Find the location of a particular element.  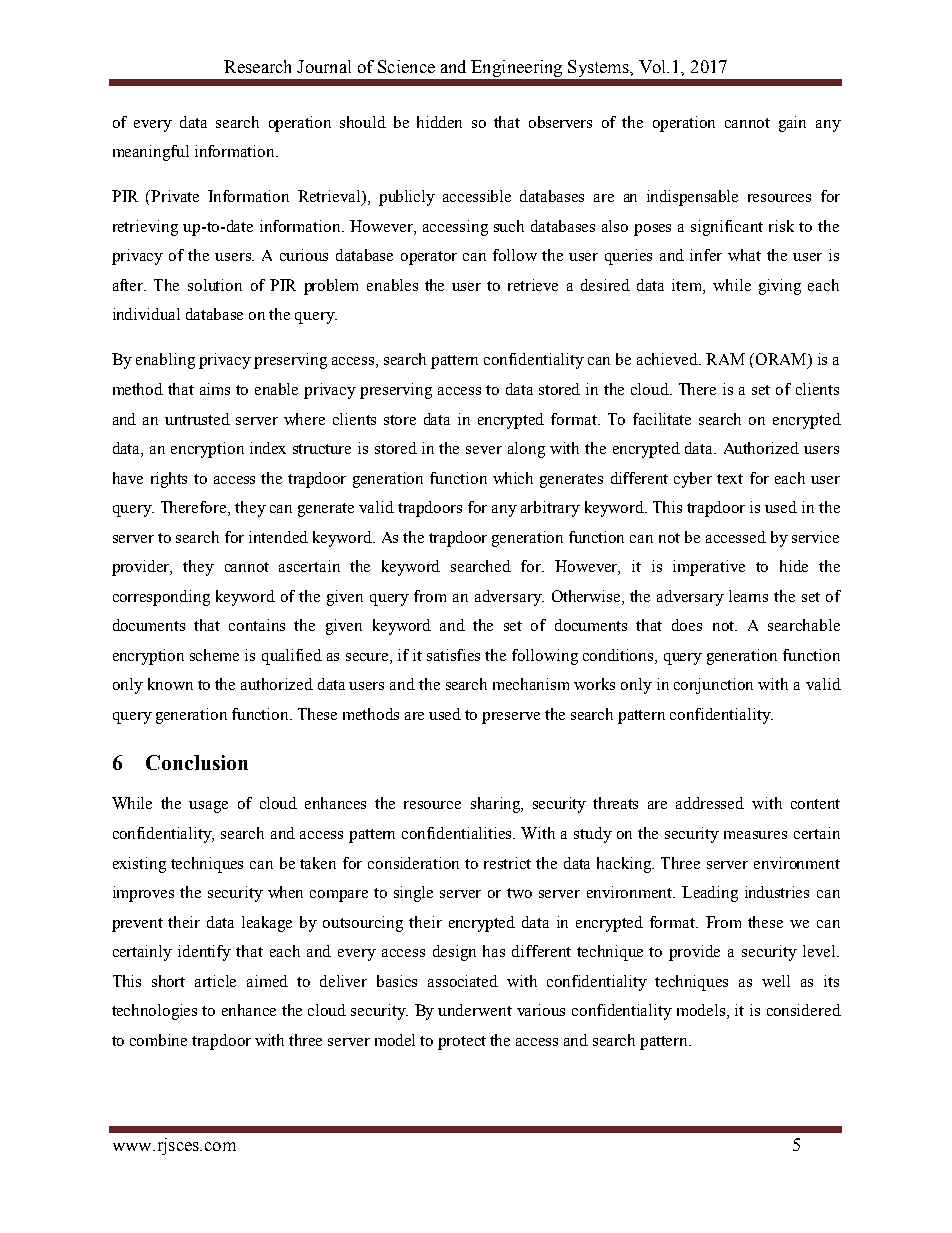

well is located at coordinates (776, 981).
